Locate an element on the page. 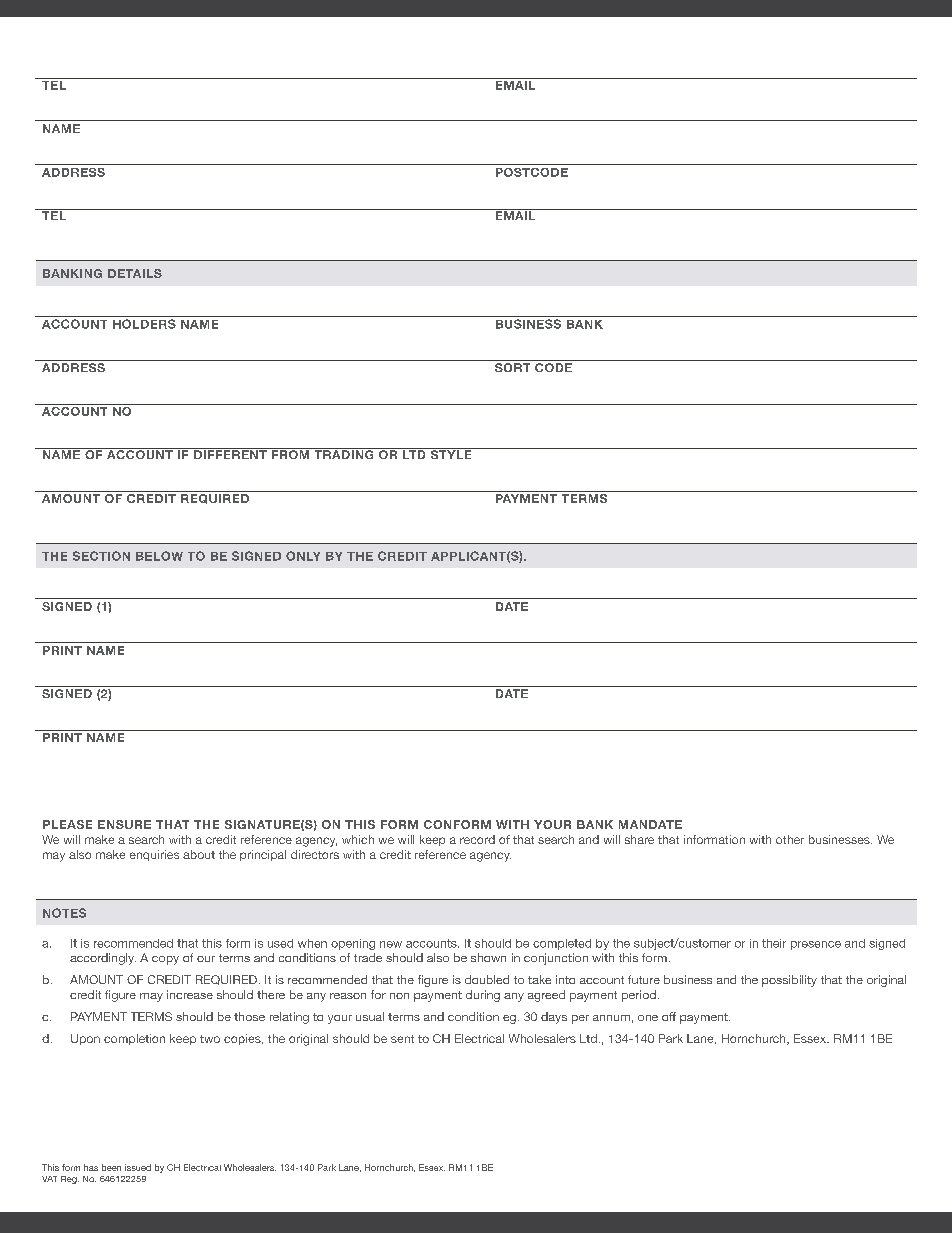 The image size is (952, 1233). FROM is located at coordinates (291, 453).
